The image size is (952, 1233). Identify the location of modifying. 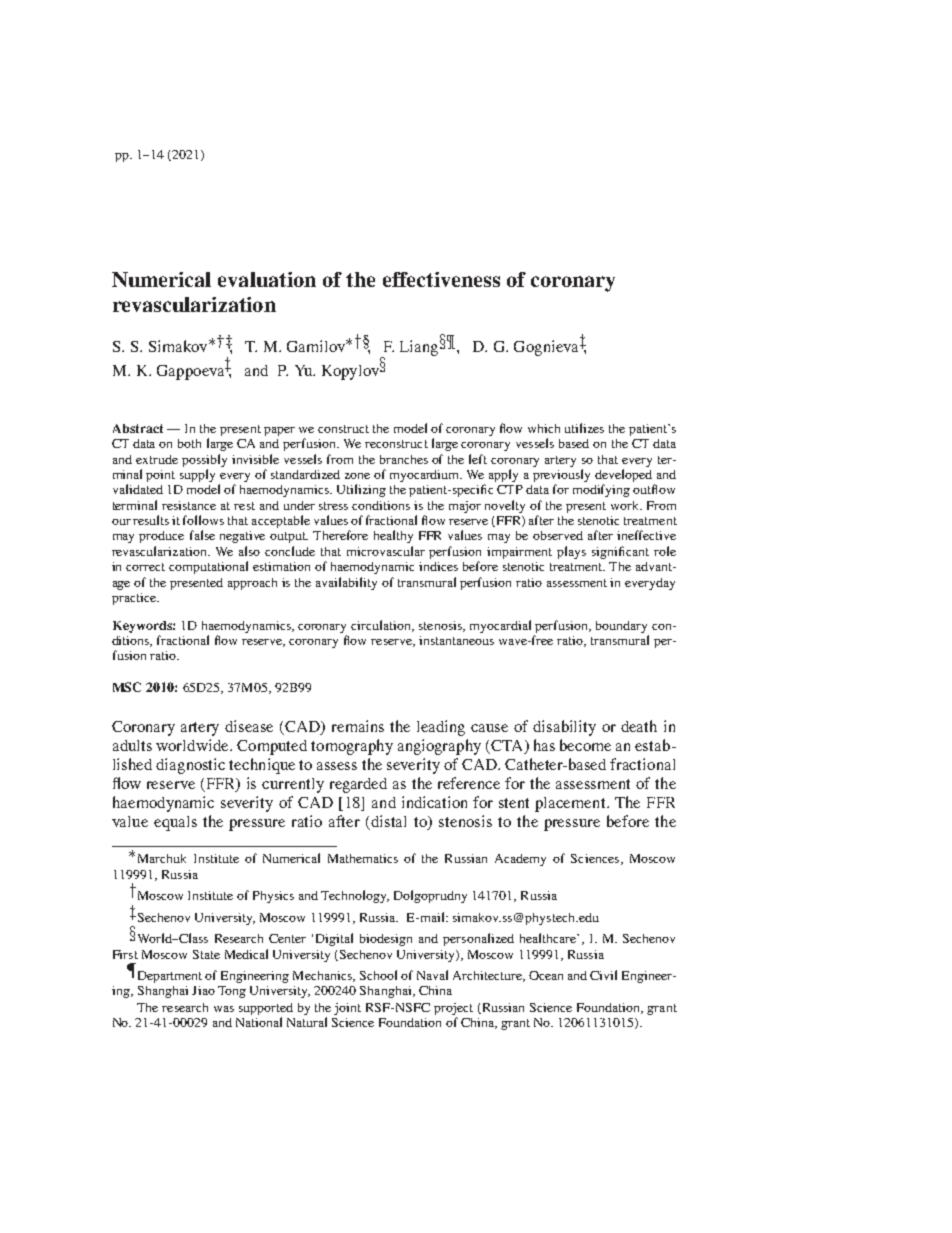
(601, 490).
